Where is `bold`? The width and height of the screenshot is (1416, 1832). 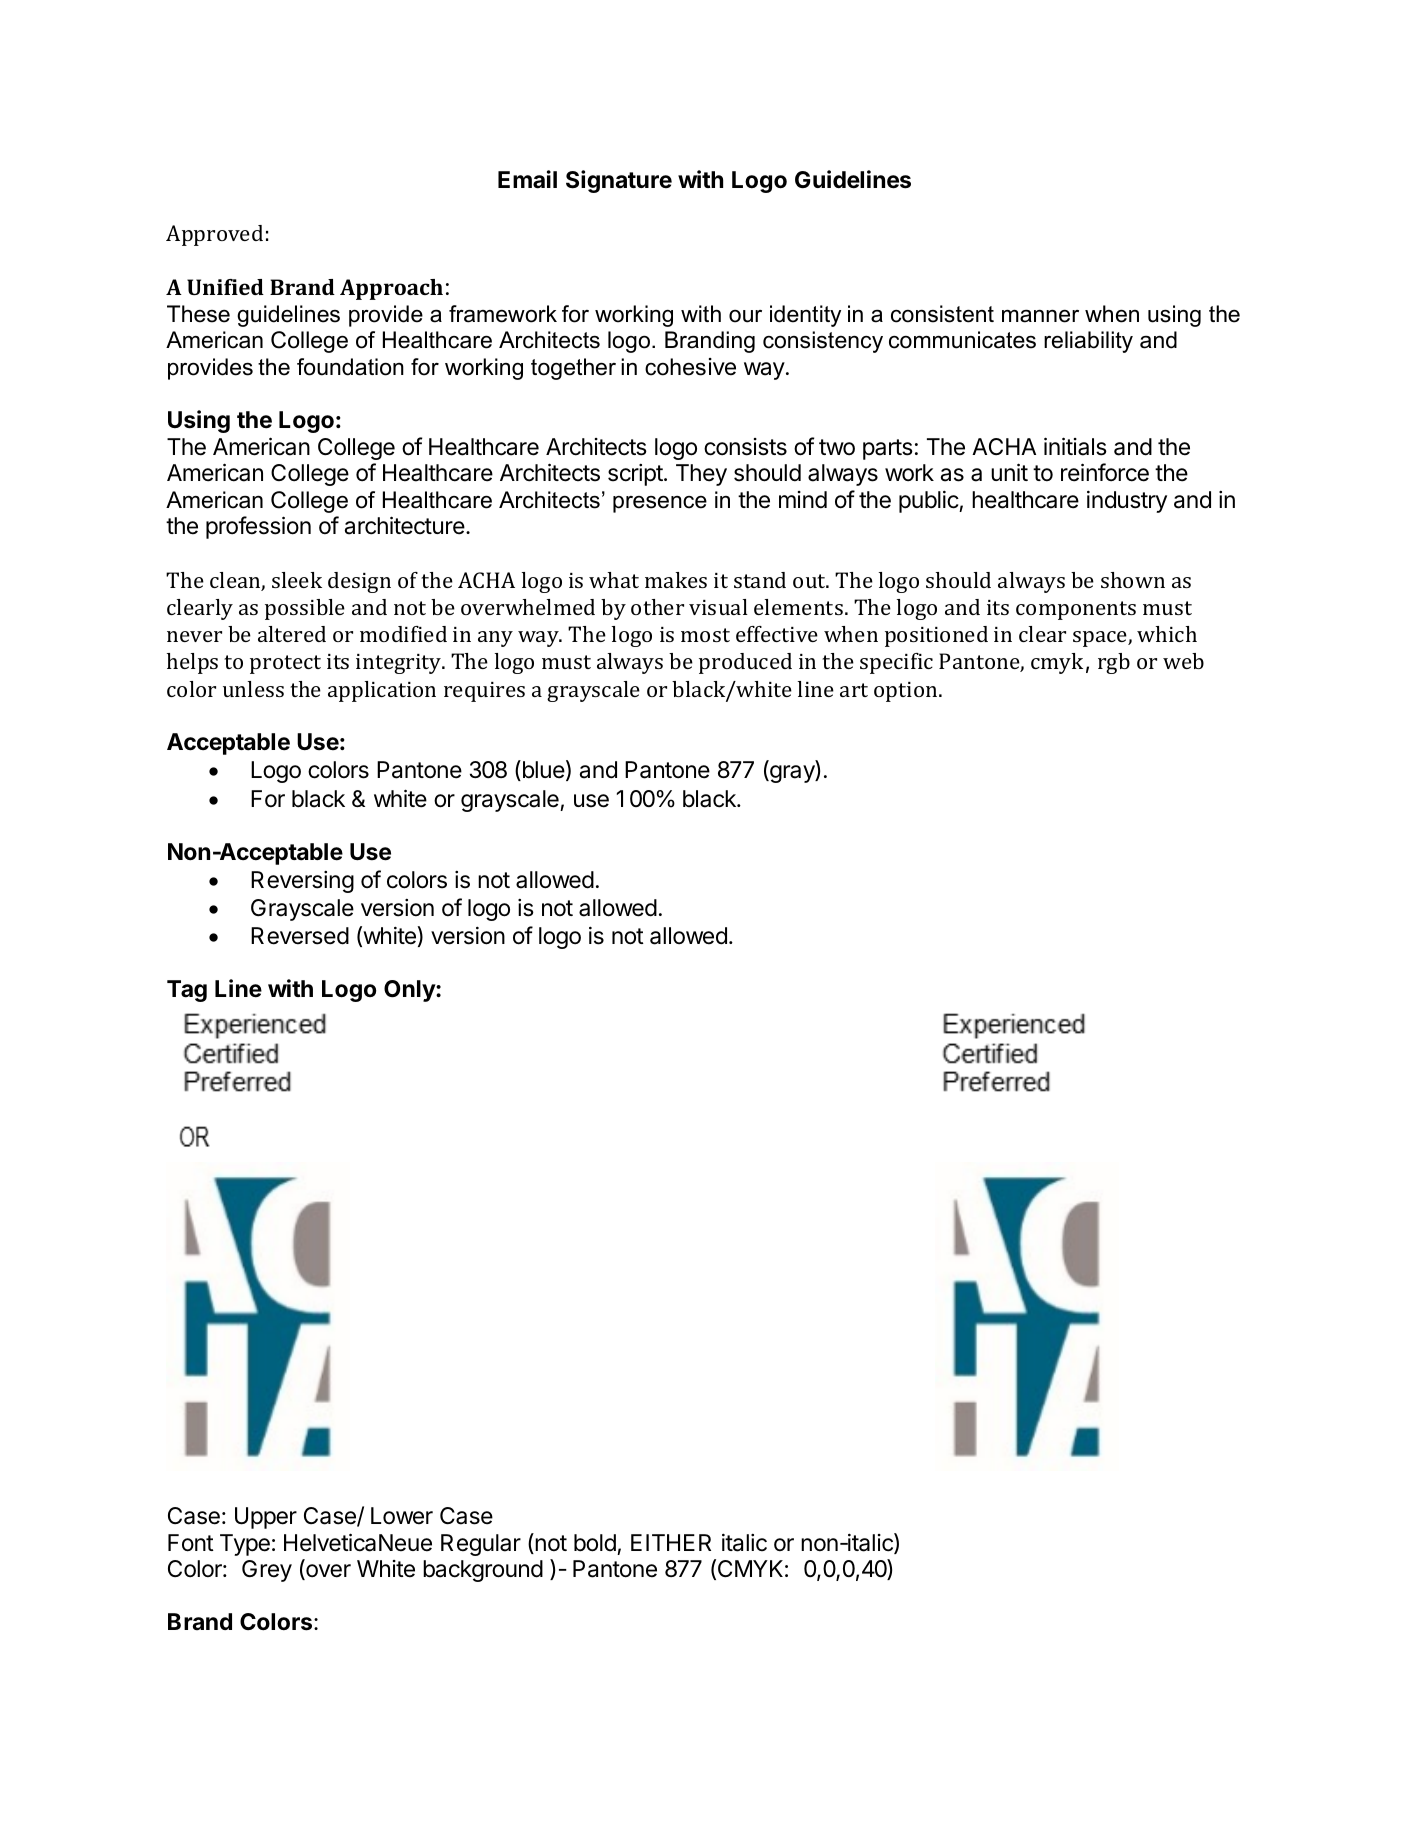
bold is located at coordinates (595, 1543).
